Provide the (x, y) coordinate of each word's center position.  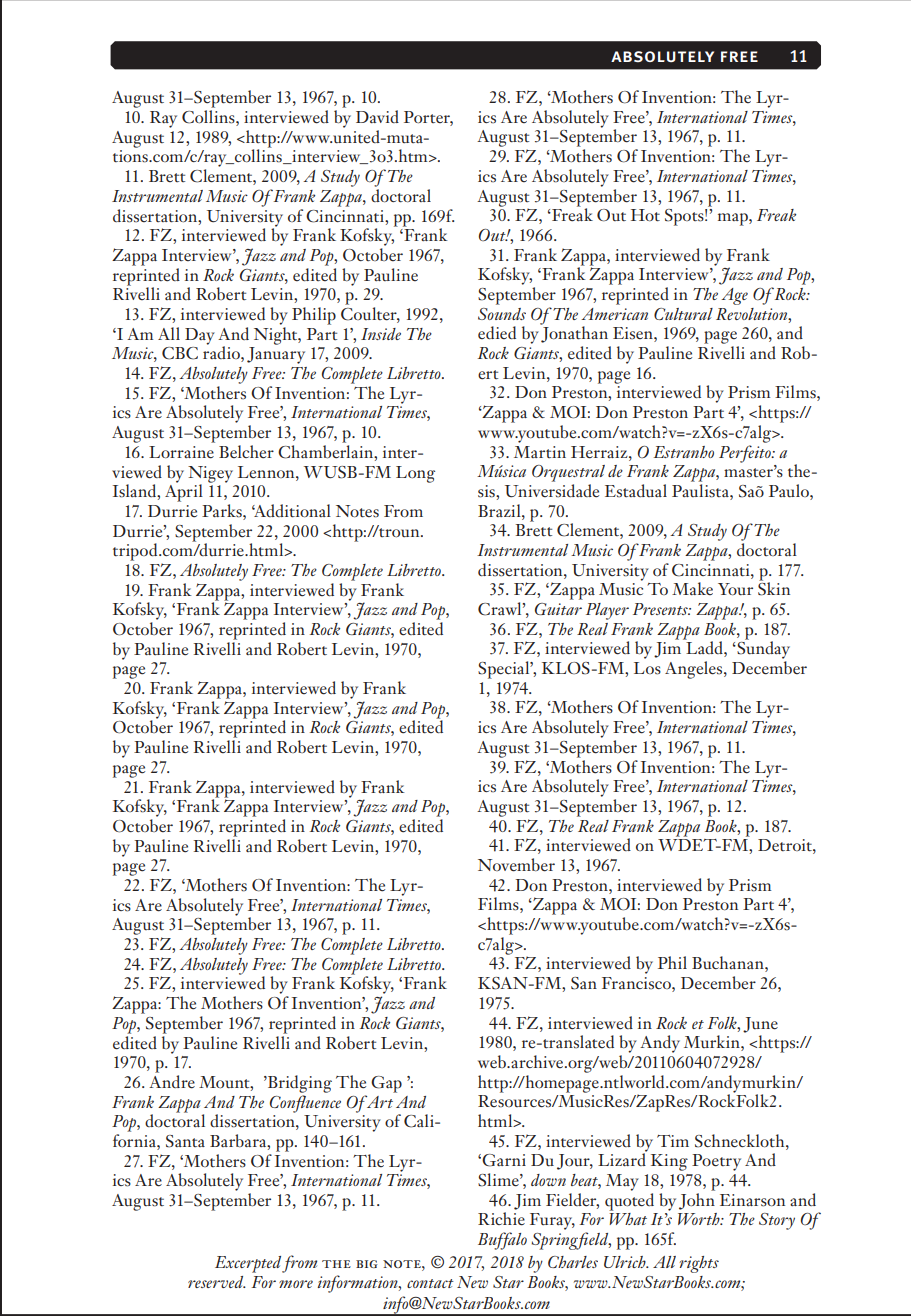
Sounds (502, 314)
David (377, 116)
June (760, 1025)
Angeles (695, 670)
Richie (501, 1219)
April (184, 492)
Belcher (246, 452)
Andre (172, 1082)
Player (607, 611)
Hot (645, 215)
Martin (540, 452)
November (516, 865)
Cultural (683, 314)
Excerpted (248, 1264)
